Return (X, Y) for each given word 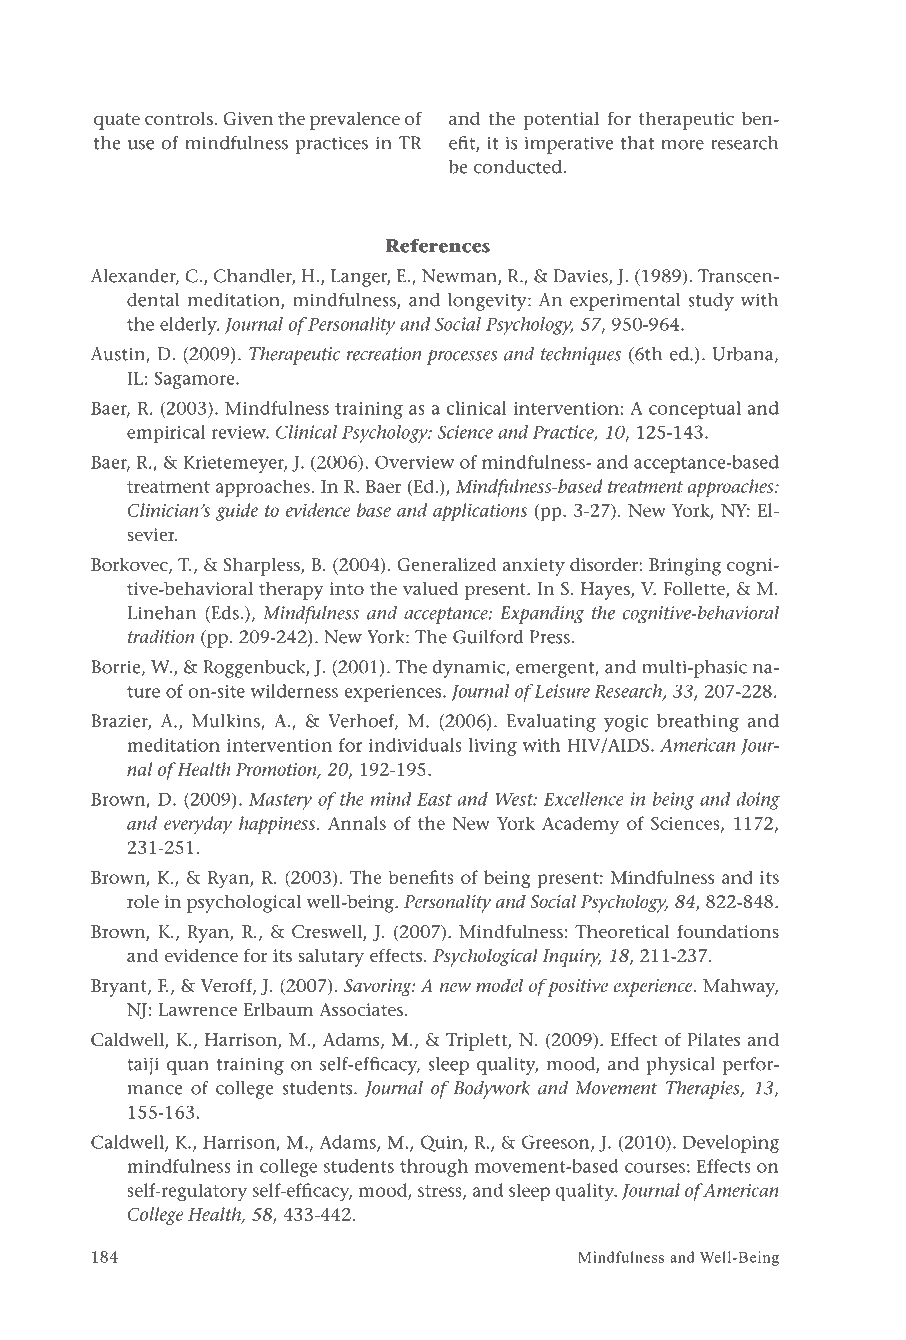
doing (758, 801)
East (434, 799)
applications (480, 512)
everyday (198, 825)
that (637, 143)
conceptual (695, 410)
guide (237, 512)
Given (248, 118)
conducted (518, 167)
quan (188, 1068)
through (434, 1168)
